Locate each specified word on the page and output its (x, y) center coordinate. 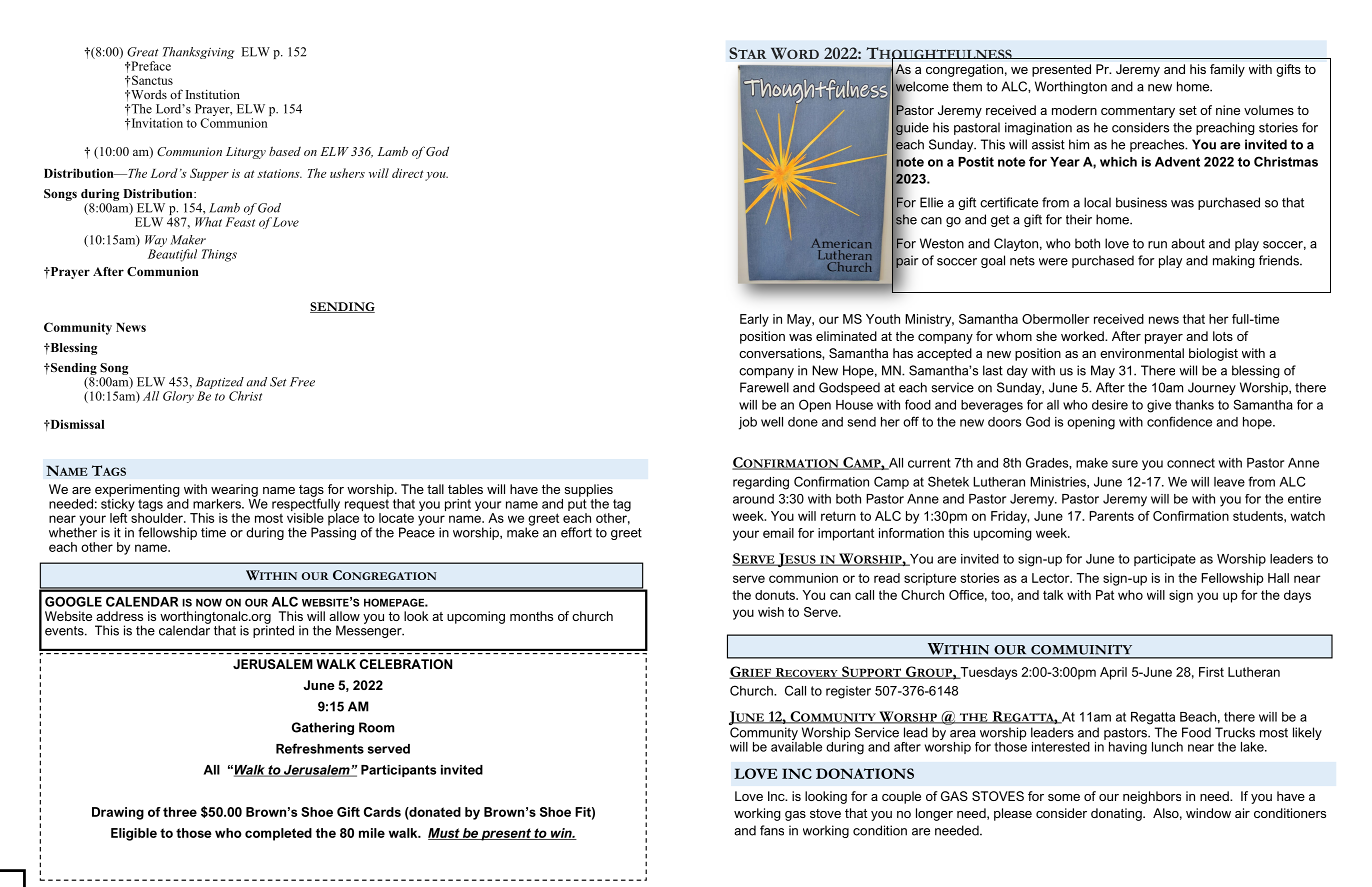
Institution (213, 94)
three (180, 812)
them (967, 86)
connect (1191, 463)
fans (772, 830)
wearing (234, 490)
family (1227, 70)
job (748, 423)
